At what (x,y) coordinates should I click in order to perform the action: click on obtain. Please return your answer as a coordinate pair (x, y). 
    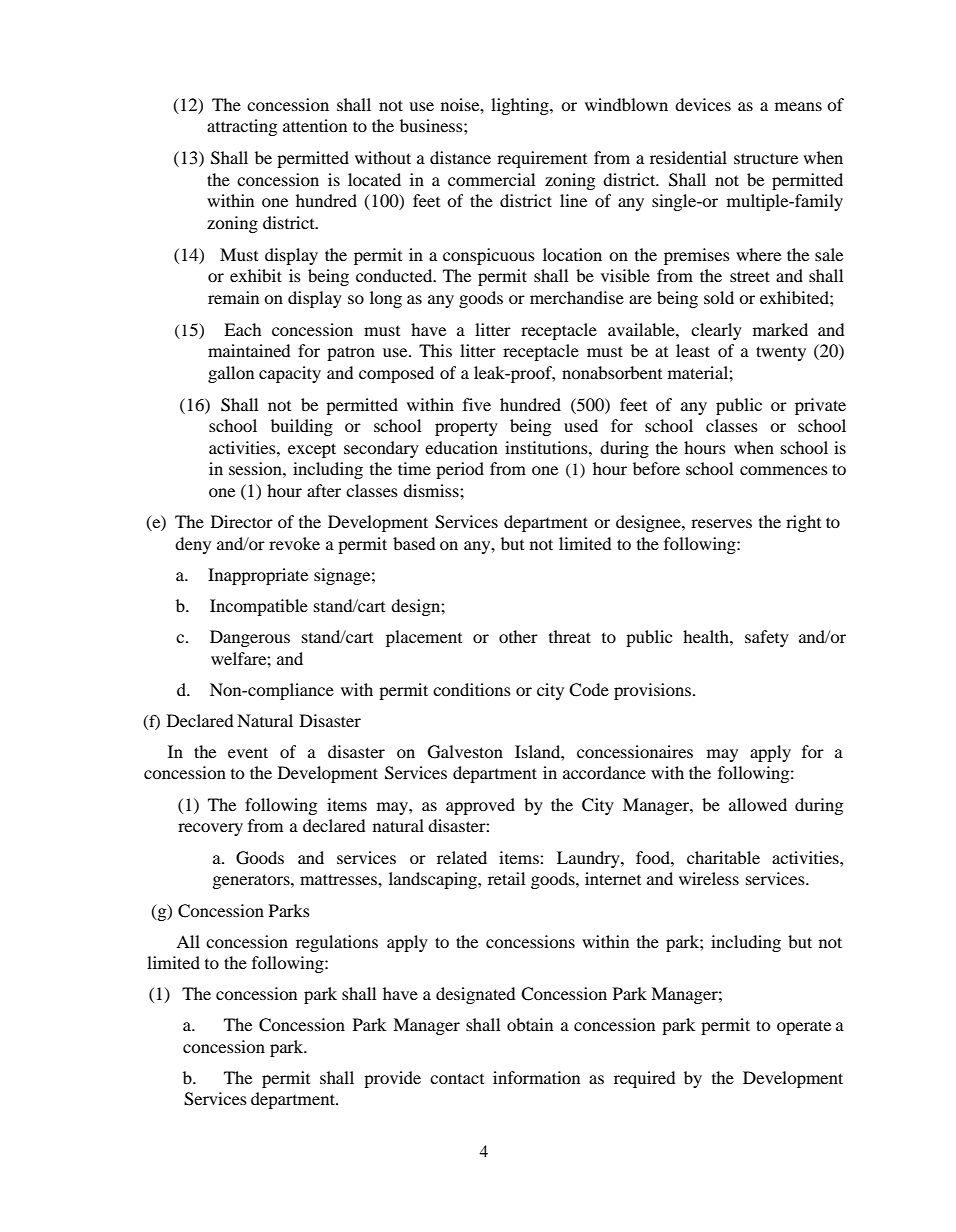
    Looking at the image, I should click on (530, 1024).
